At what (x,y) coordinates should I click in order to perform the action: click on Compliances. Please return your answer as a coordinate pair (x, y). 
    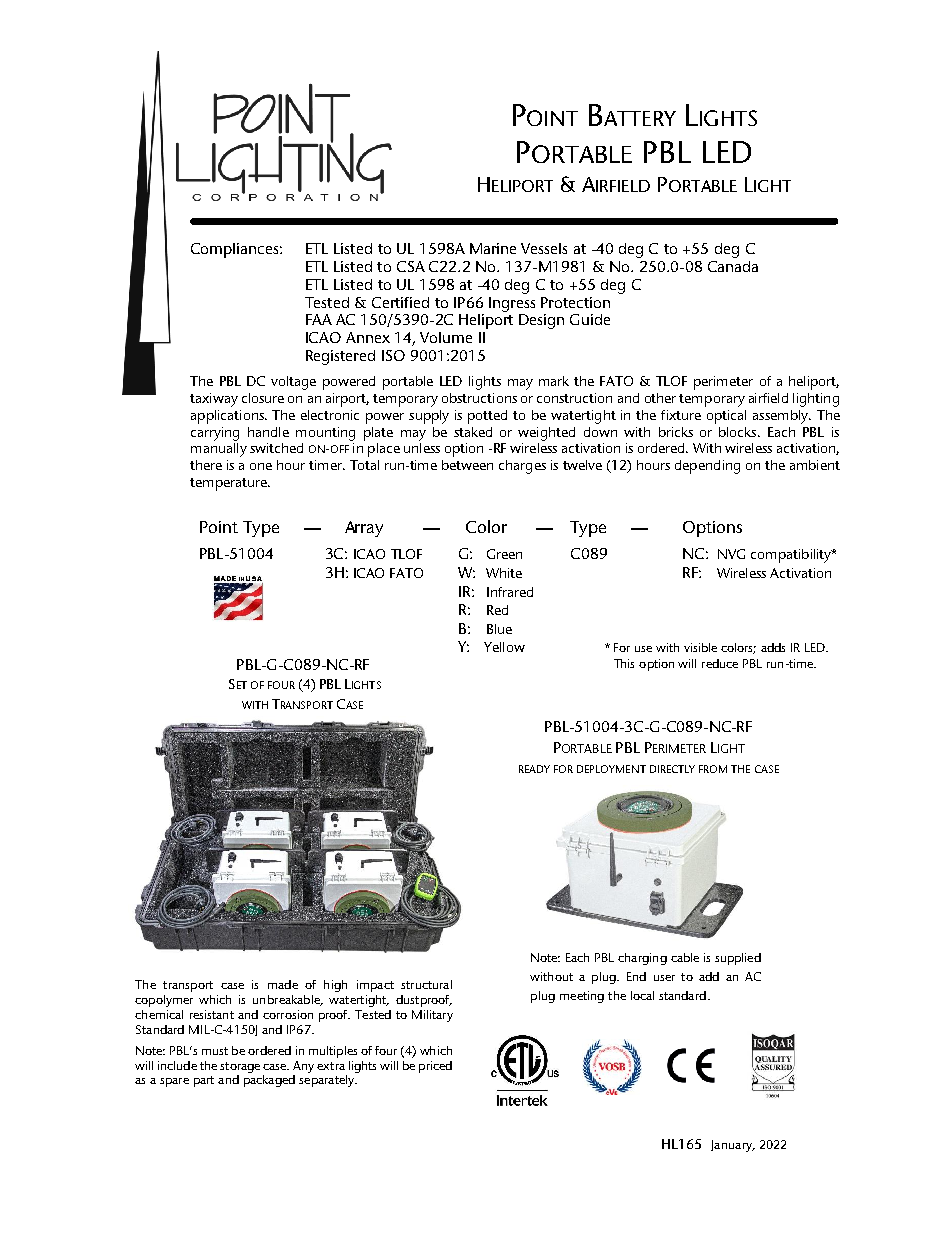
    Looking at the image, I should click on (236, 250).
